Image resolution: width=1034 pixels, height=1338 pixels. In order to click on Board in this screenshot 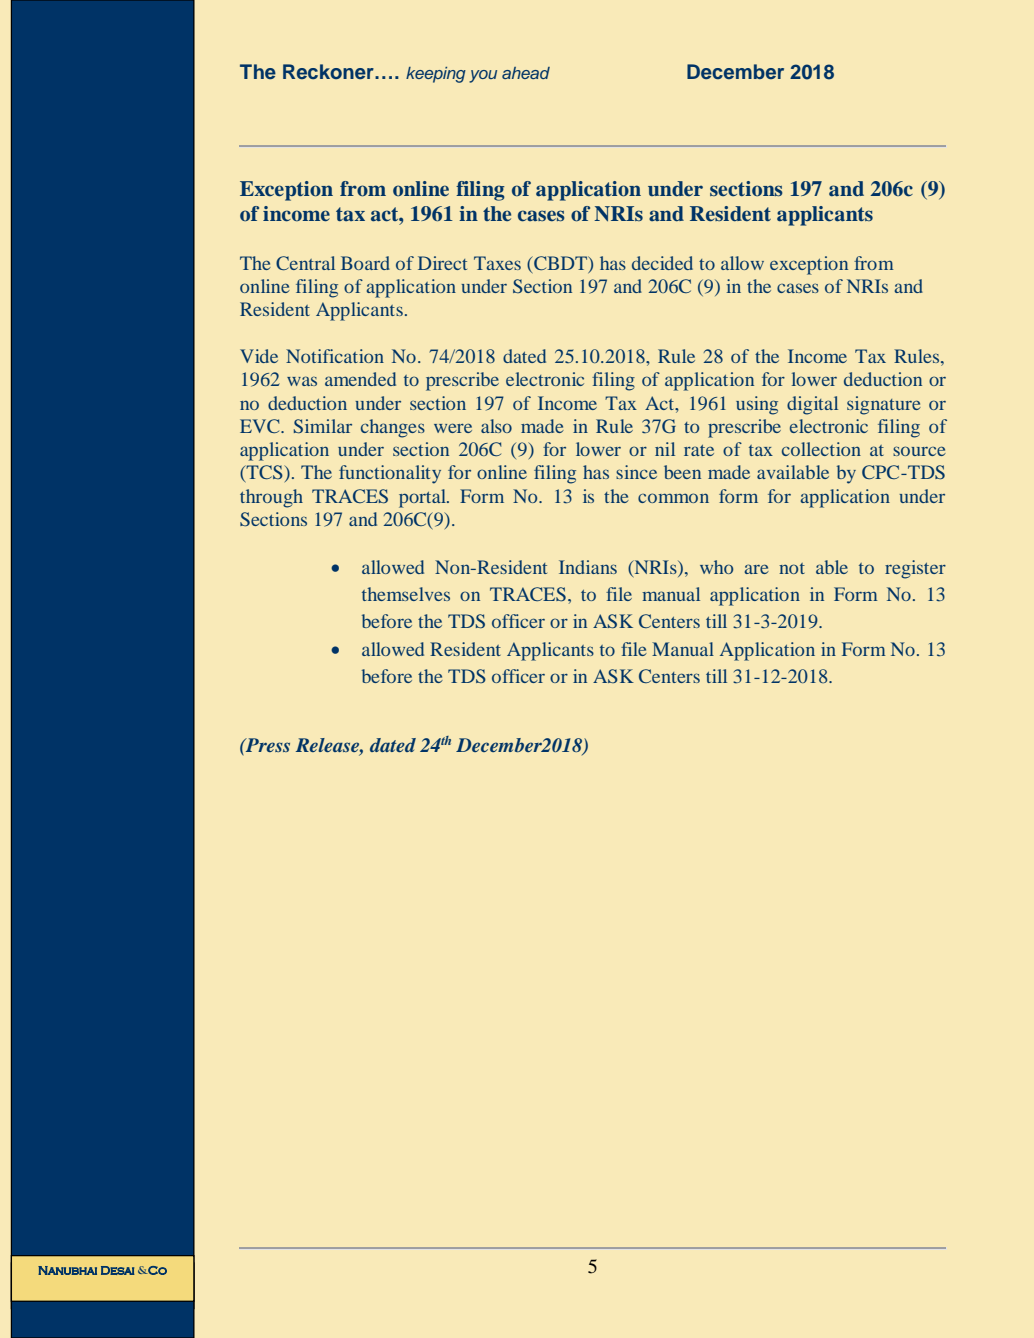, I will do `click(365, 263)`.
